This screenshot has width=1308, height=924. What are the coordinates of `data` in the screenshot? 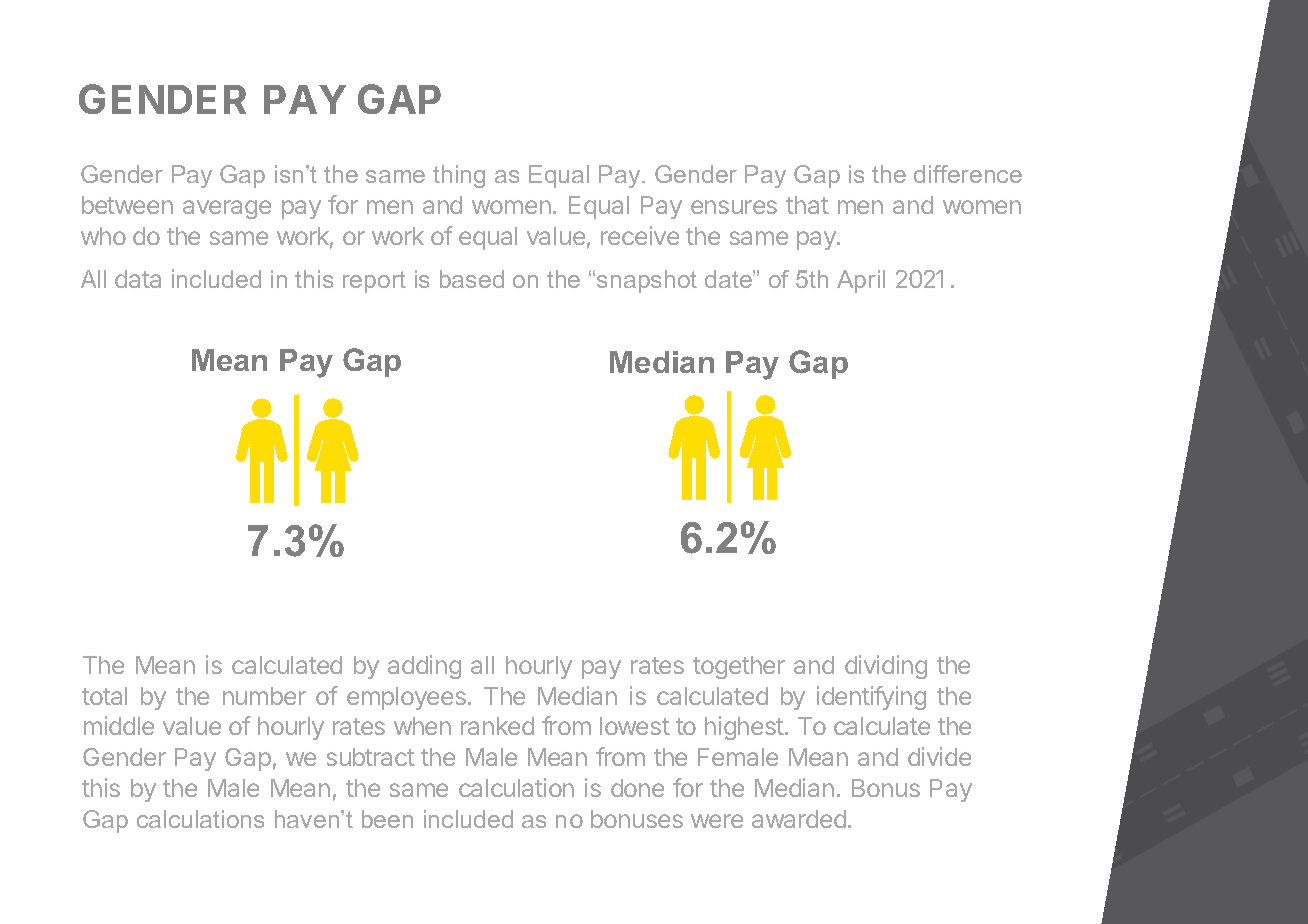 It's located at (138, 279).
